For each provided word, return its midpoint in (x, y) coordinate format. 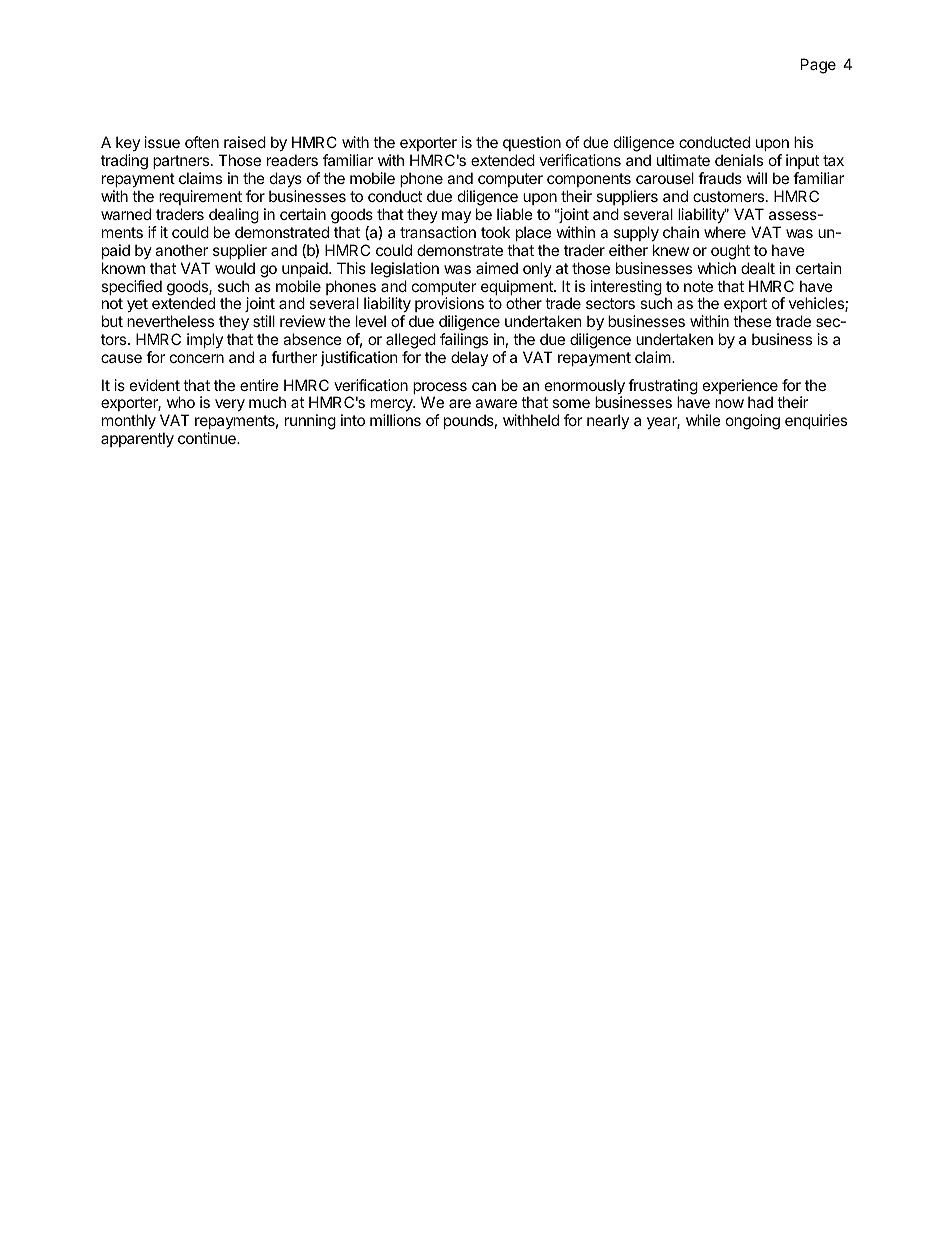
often (202, 142)
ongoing (753, 422)
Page (818, 66)
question (533, 145)
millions (395, 420)
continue (208, 438)
